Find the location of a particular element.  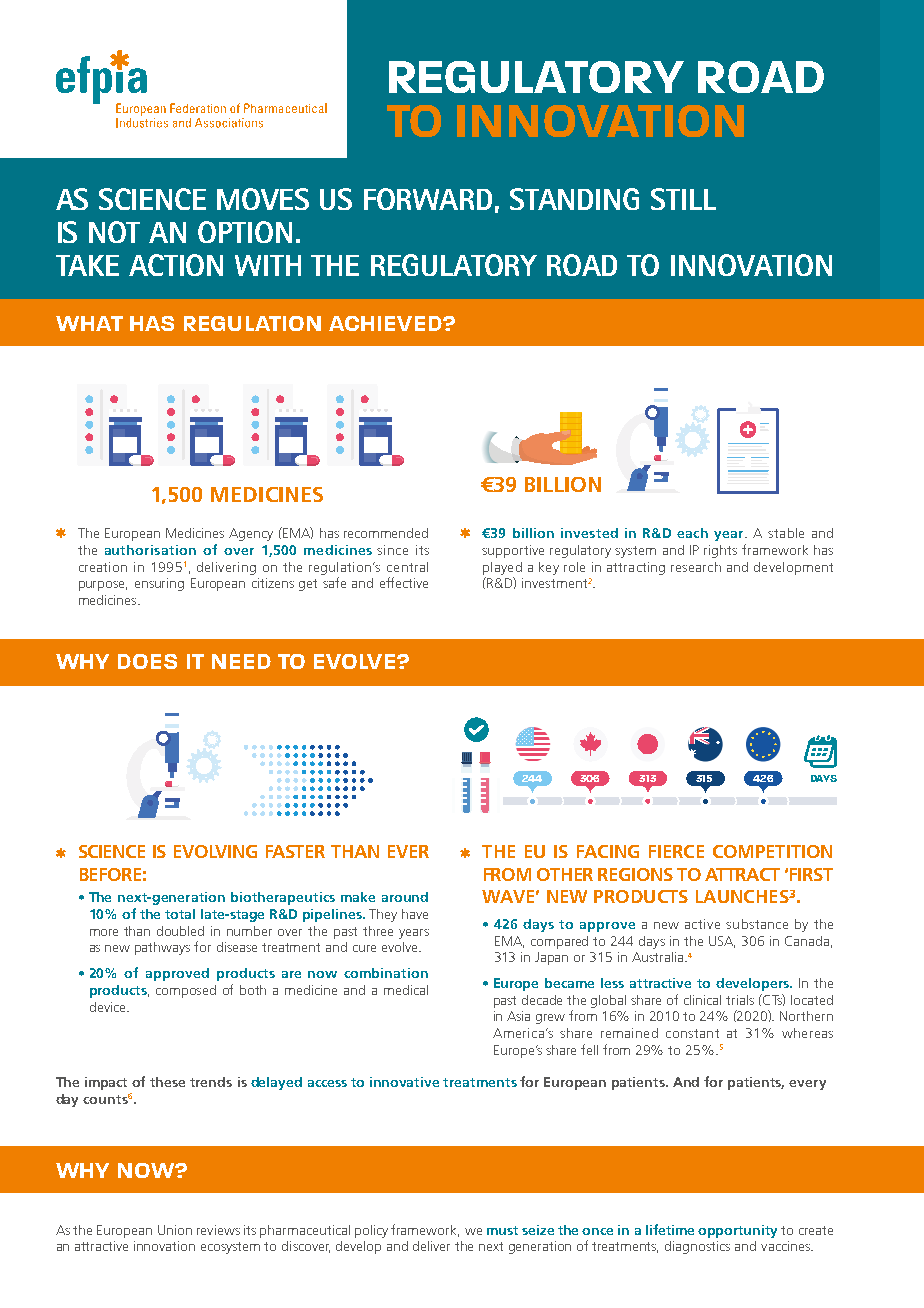

STILL is located at coordinates (683, 199).
